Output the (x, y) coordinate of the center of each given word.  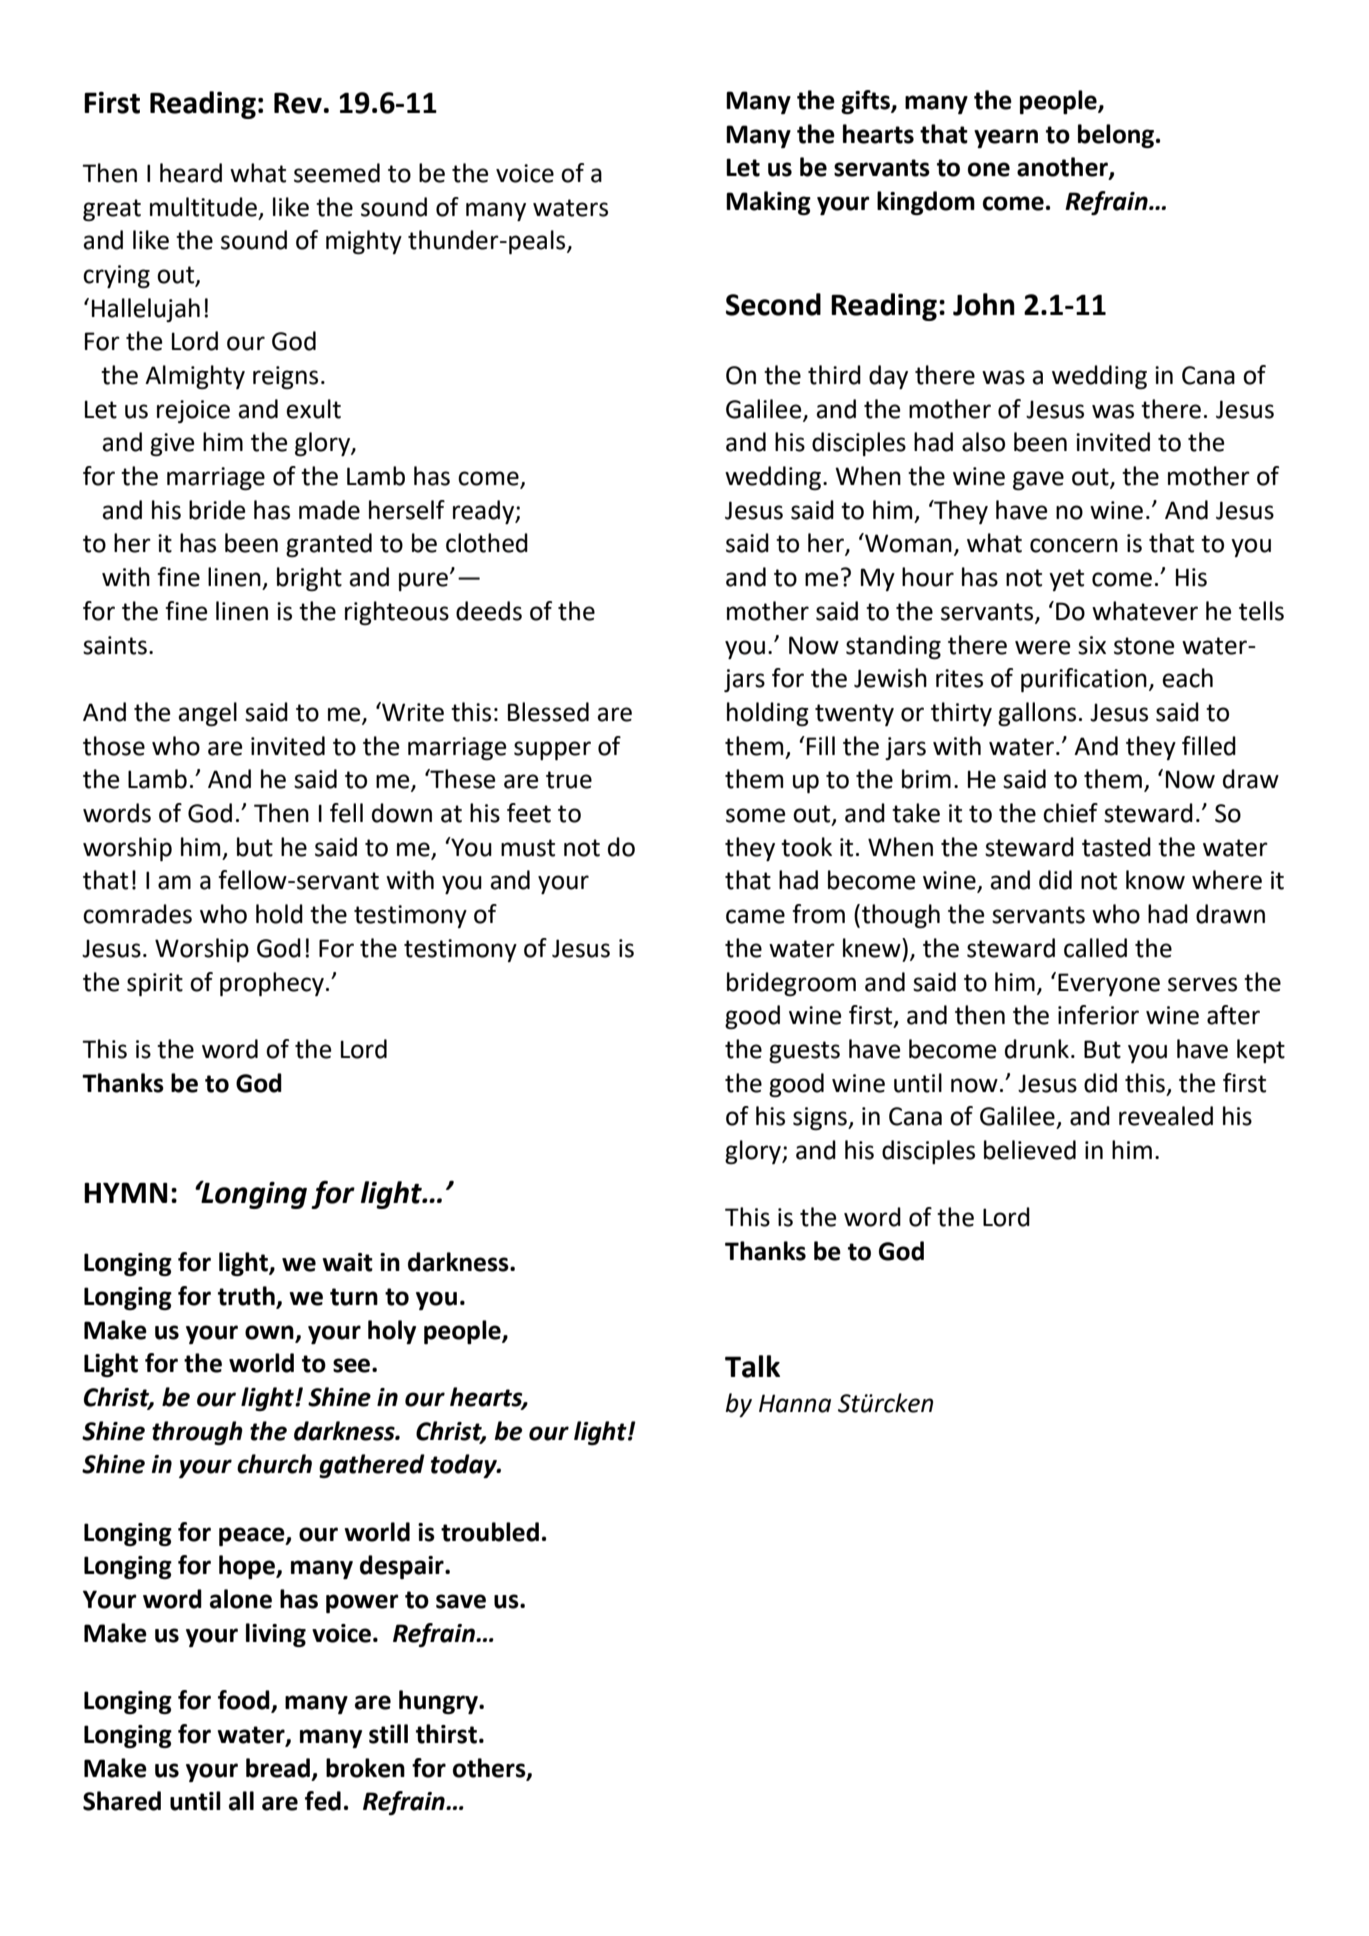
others (490, 1768)
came (755, 916)
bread (278, 1768)
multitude (203, 207)
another (1063, 168)
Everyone (1109, 984)
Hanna (795, 1403)
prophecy (272, 984)
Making (768, 203)
